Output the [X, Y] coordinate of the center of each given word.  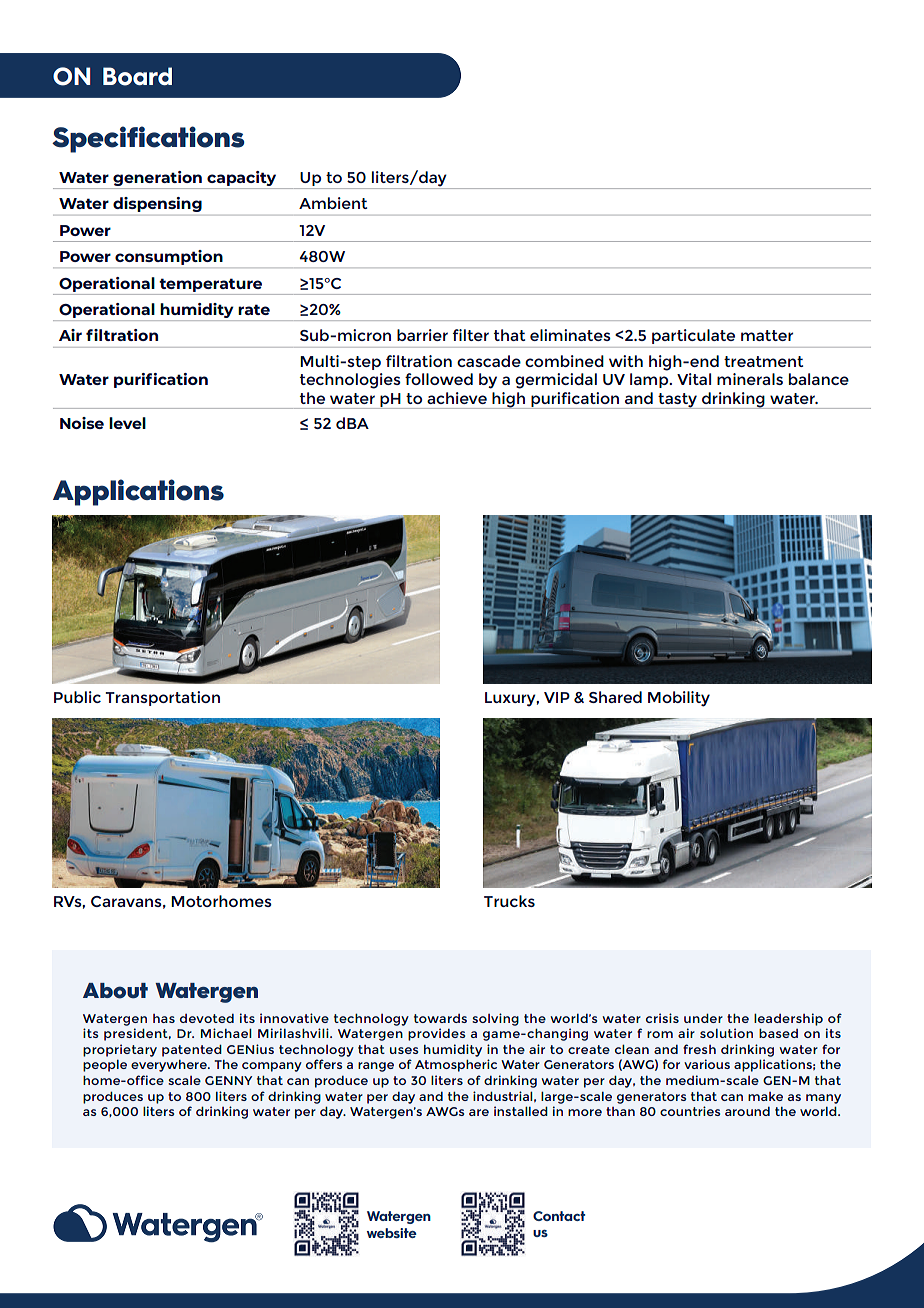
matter [767, 335]
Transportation [162, 698]
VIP [557, 697]
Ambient [333, 203]
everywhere [170, 1066]
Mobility [679, 699]
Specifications [148, 139]
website [392, 1233]
